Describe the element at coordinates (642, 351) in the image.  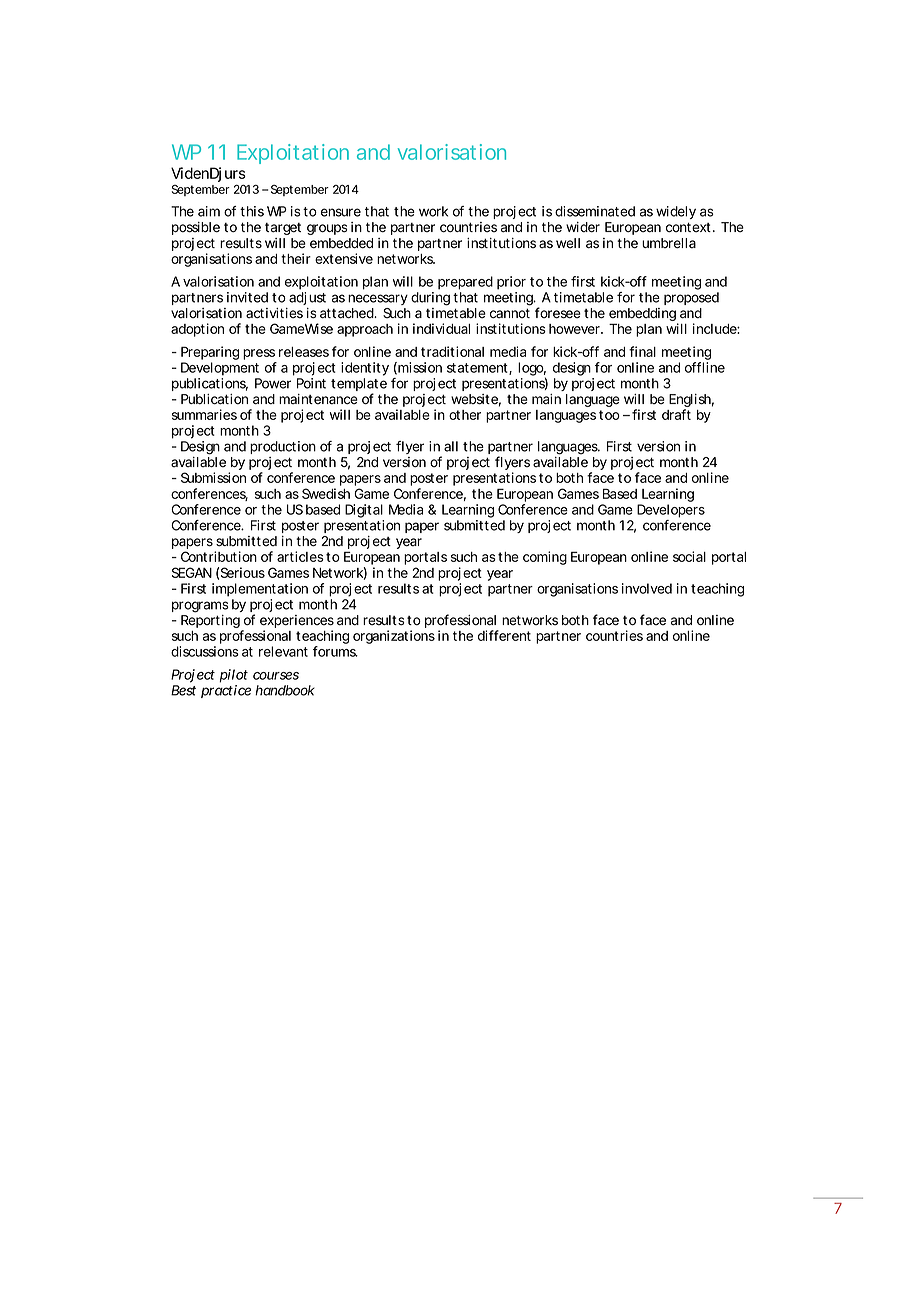
I see `final` at that location.
